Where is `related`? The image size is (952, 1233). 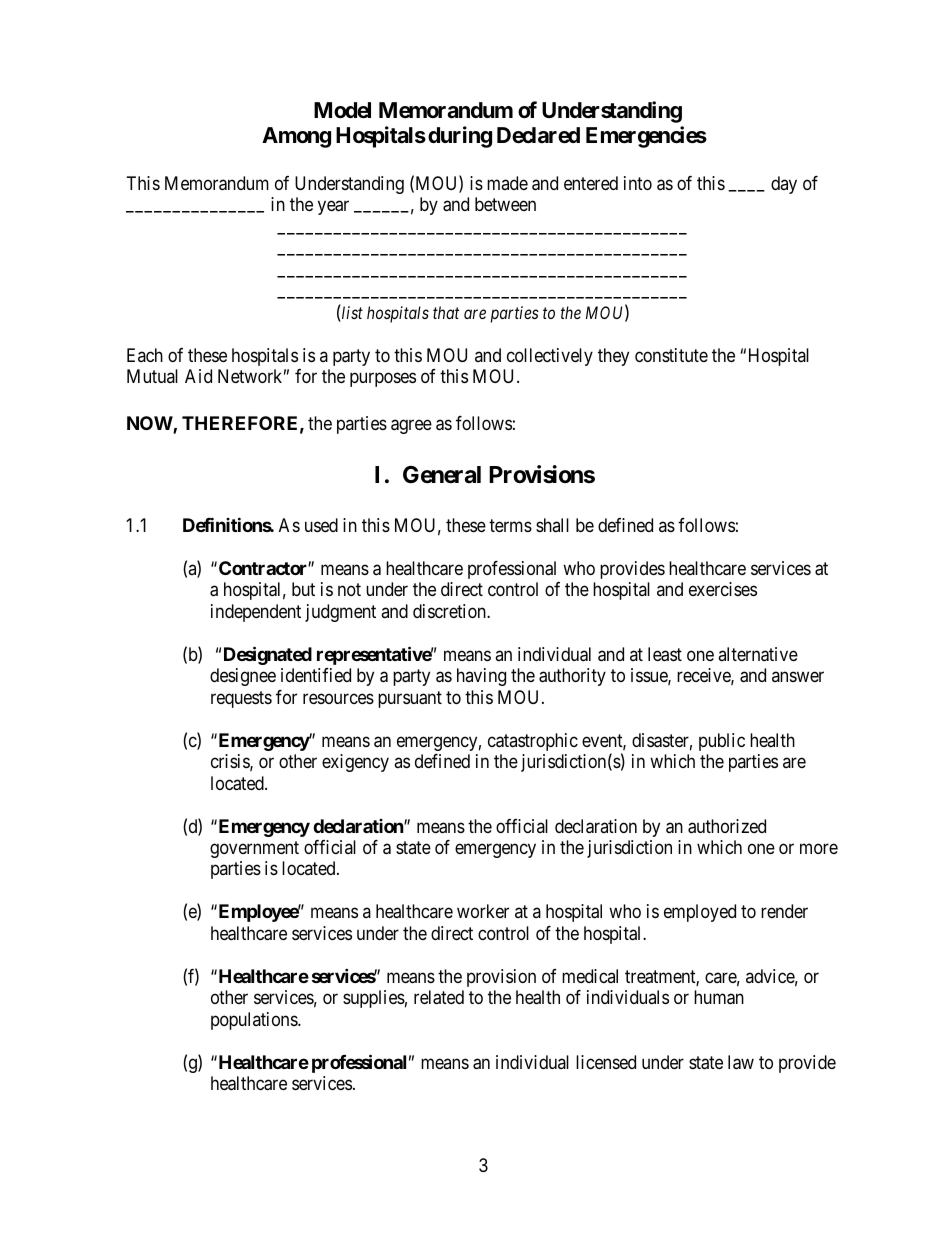 related is located at coordinates (439, 997).
